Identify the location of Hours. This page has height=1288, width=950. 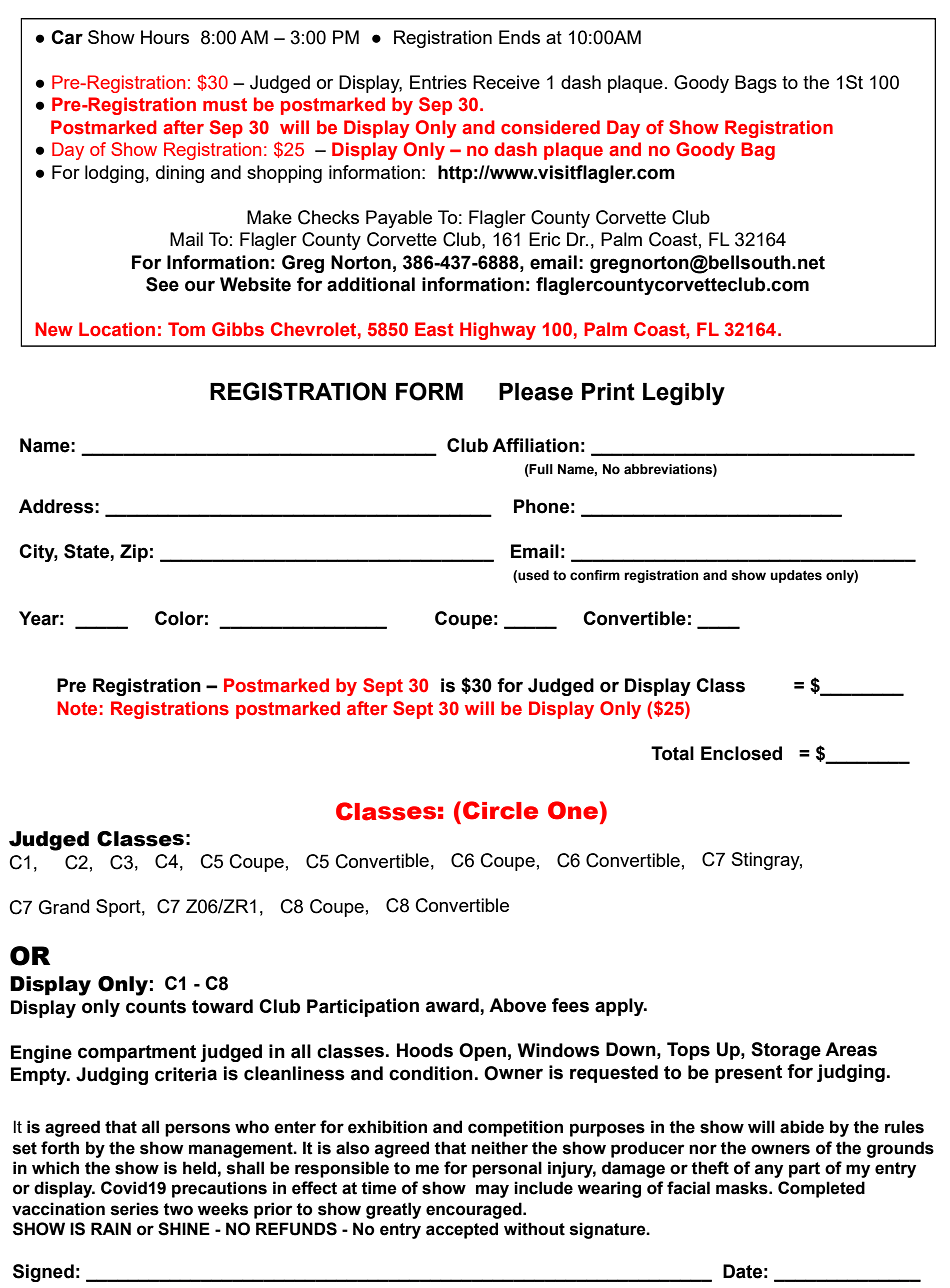
(165, 37).
